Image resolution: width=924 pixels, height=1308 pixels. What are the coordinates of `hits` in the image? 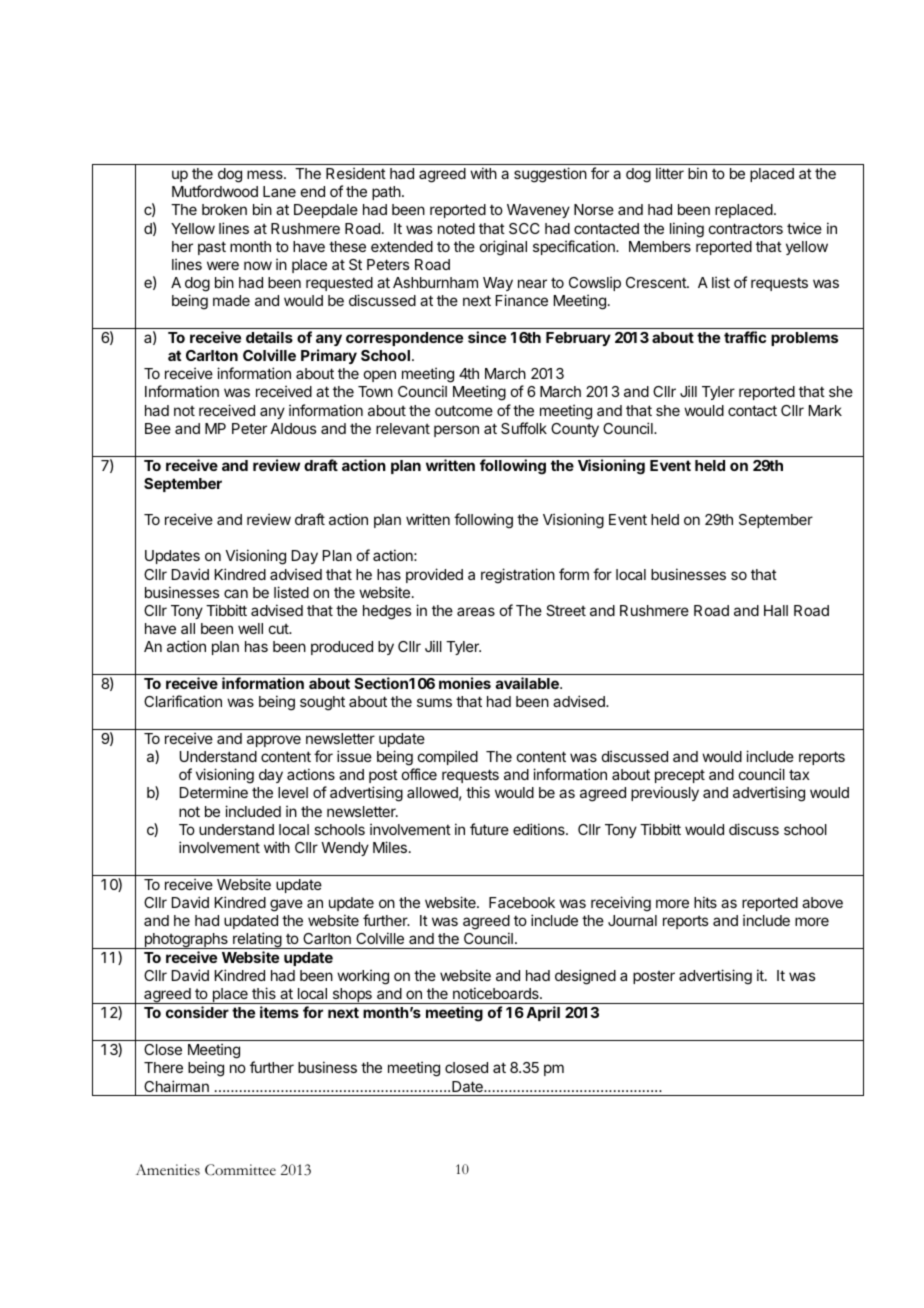 It's located at (705, 902).
